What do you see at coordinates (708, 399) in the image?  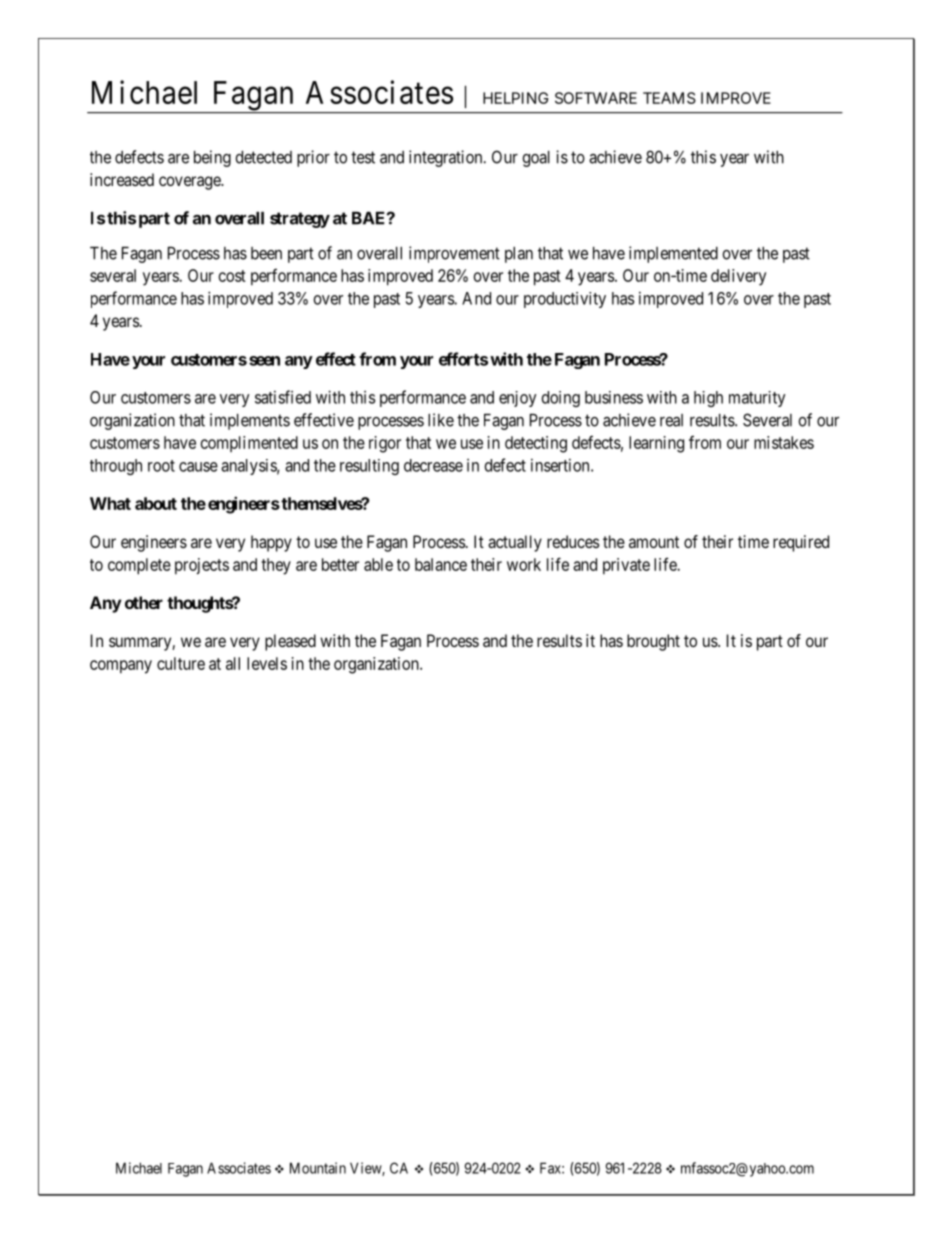 I see `high` at bounding box center [708, 399].
